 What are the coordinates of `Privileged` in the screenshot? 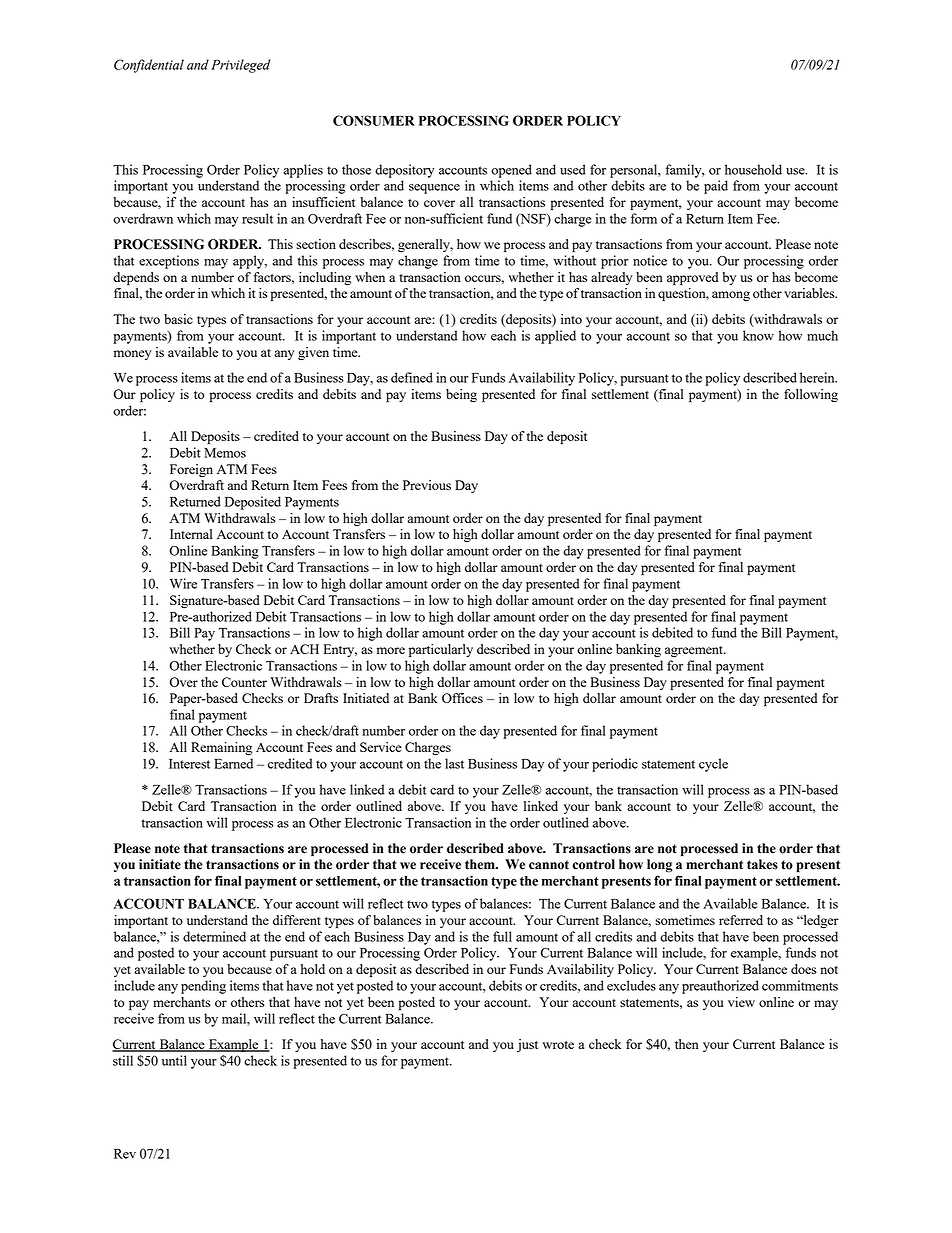 It's located at (240, 66).
